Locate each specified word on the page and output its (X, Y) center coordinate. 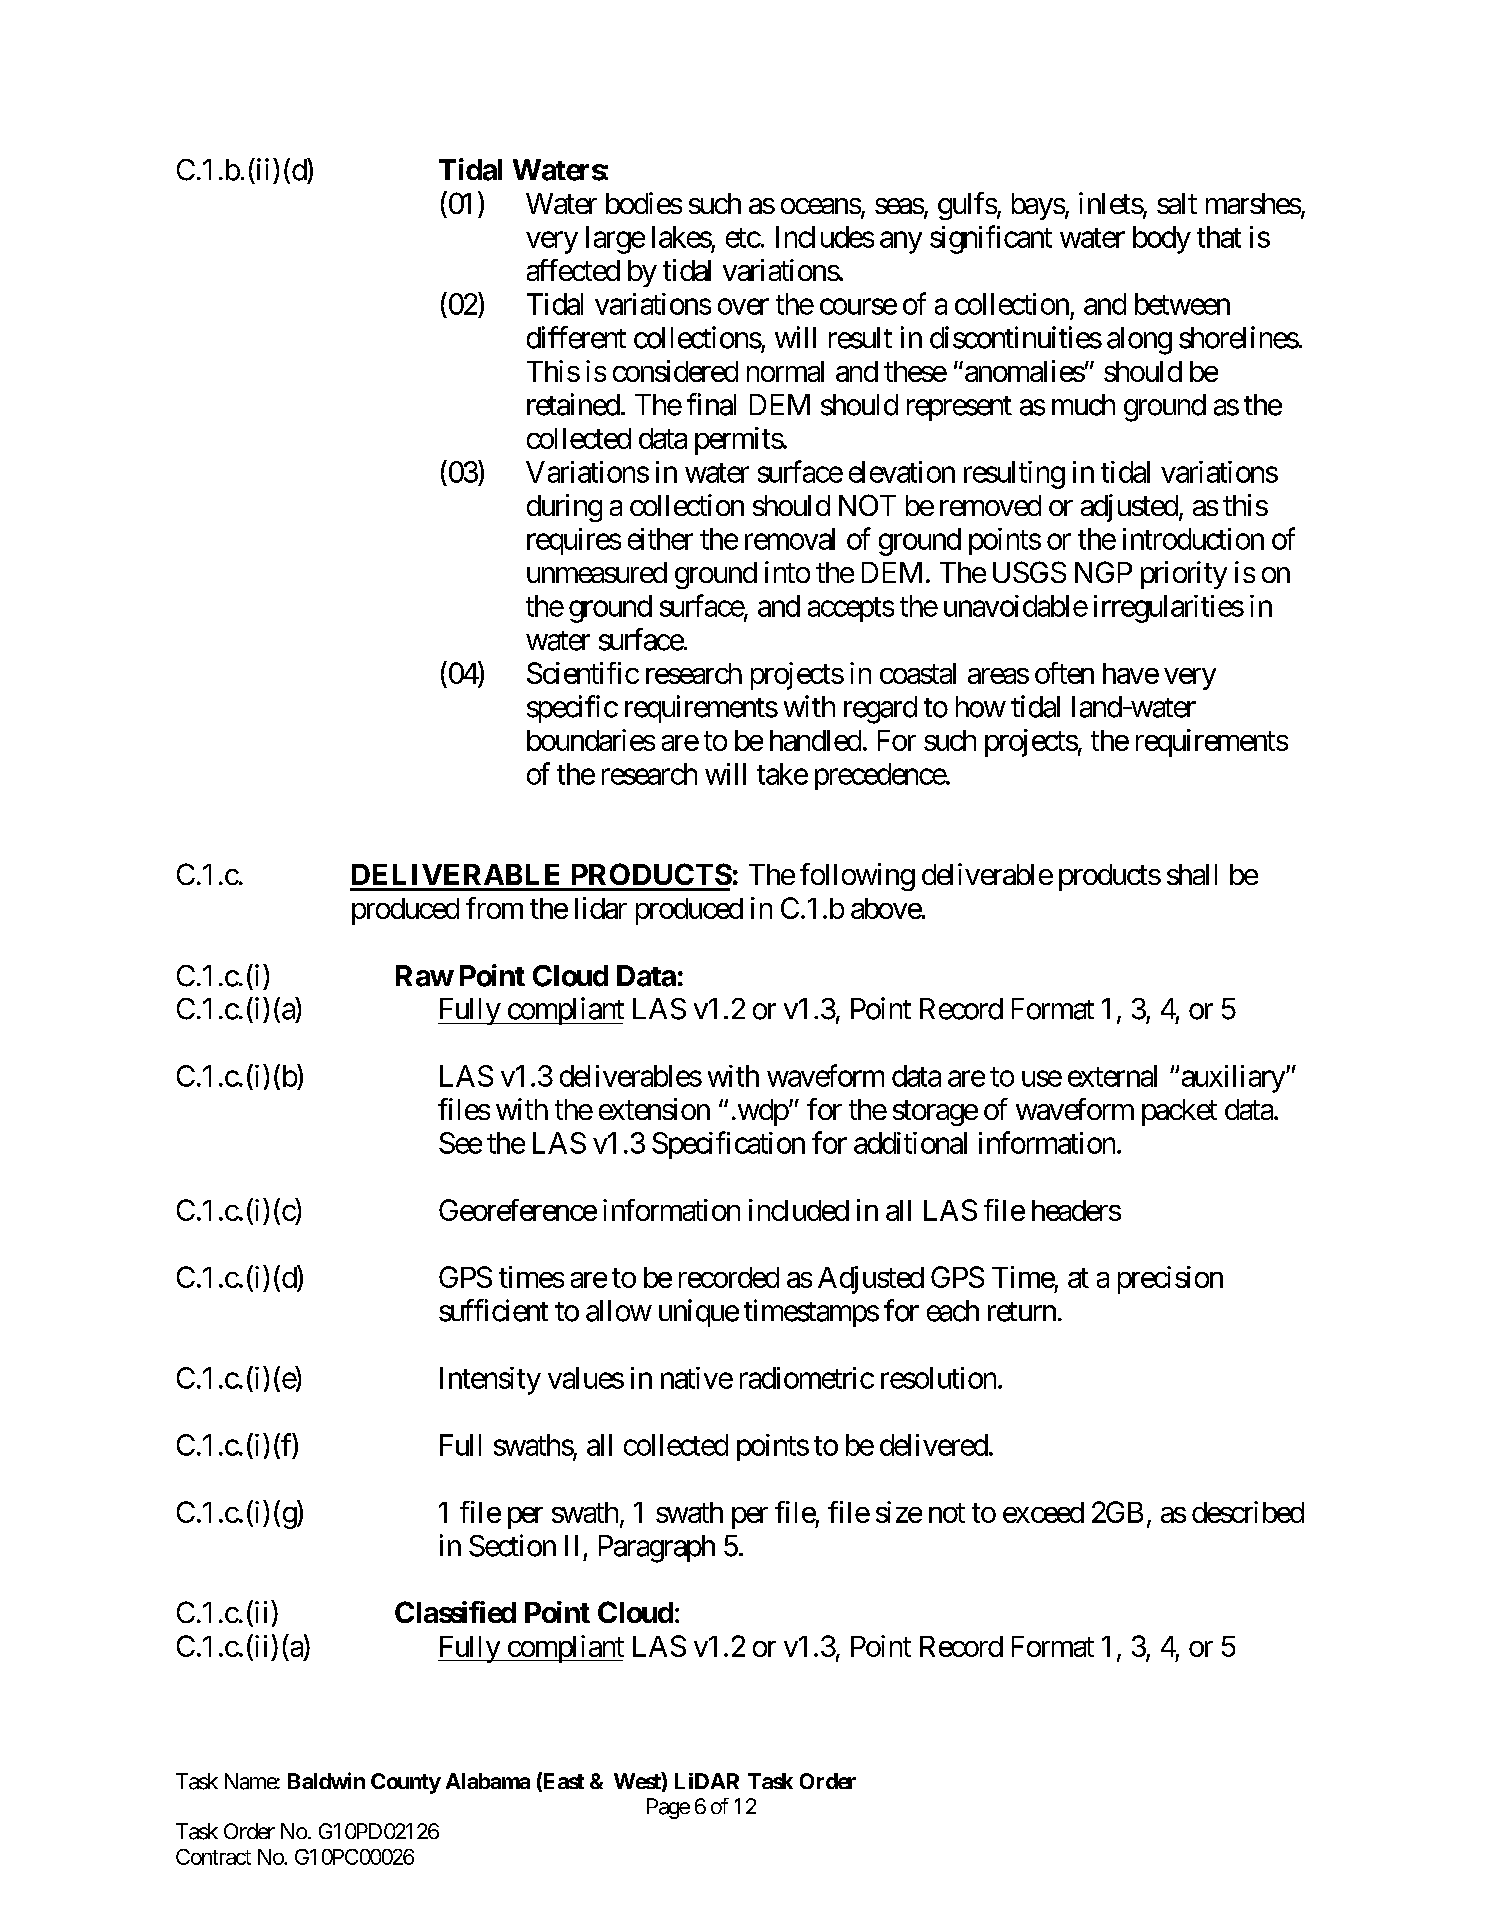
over (743, 307)
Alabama (488, 1781)
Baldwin (326, 1780)
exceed (1043, 1512)
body (1162, 240)
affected (573, 270)
